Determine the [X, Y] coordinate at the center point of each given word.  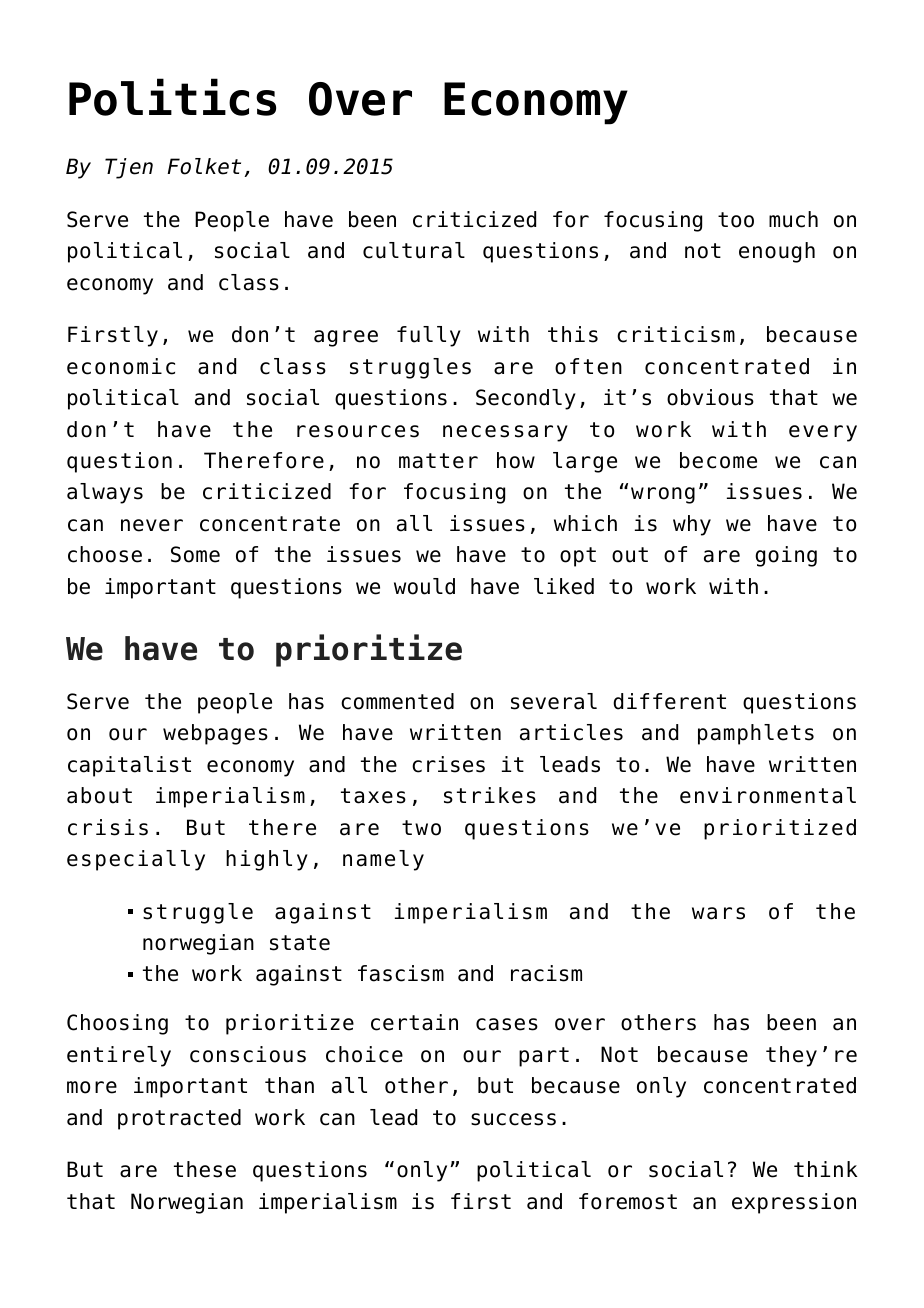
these [205, 1169]
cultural [414, 250]
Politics [172, 97]
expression [794, 1203]
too [736, 220]
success [513, 1119]
